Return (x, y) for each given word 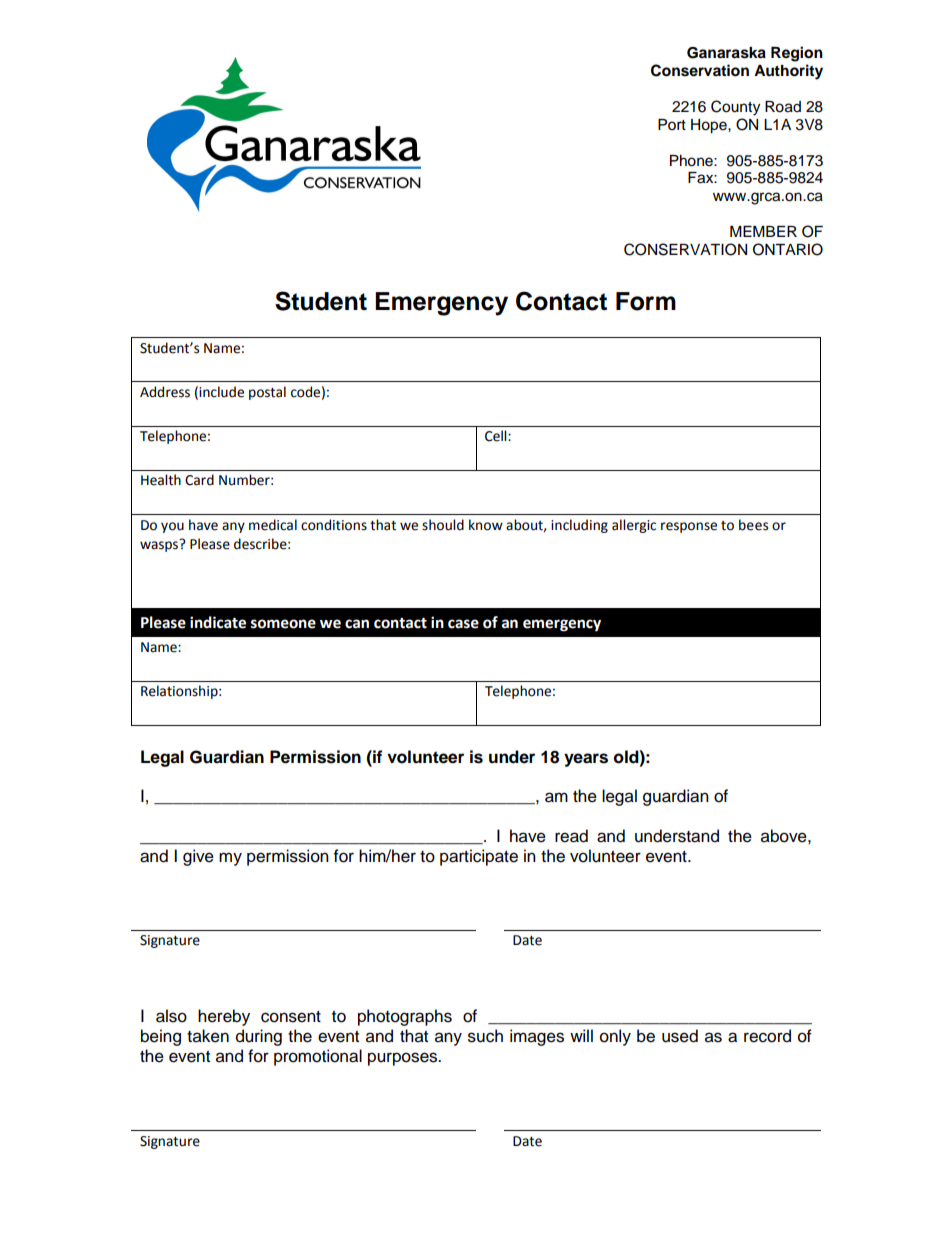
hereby (224, 1017)
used (680, 1036)
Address (165, 392)
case (463, 624)
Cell (497, 436)
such (485, 1036)
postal (267, 393)
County (735, 108)
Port (672, 125)
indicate (218, 622)
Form (646, 301)
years (586, 760)
